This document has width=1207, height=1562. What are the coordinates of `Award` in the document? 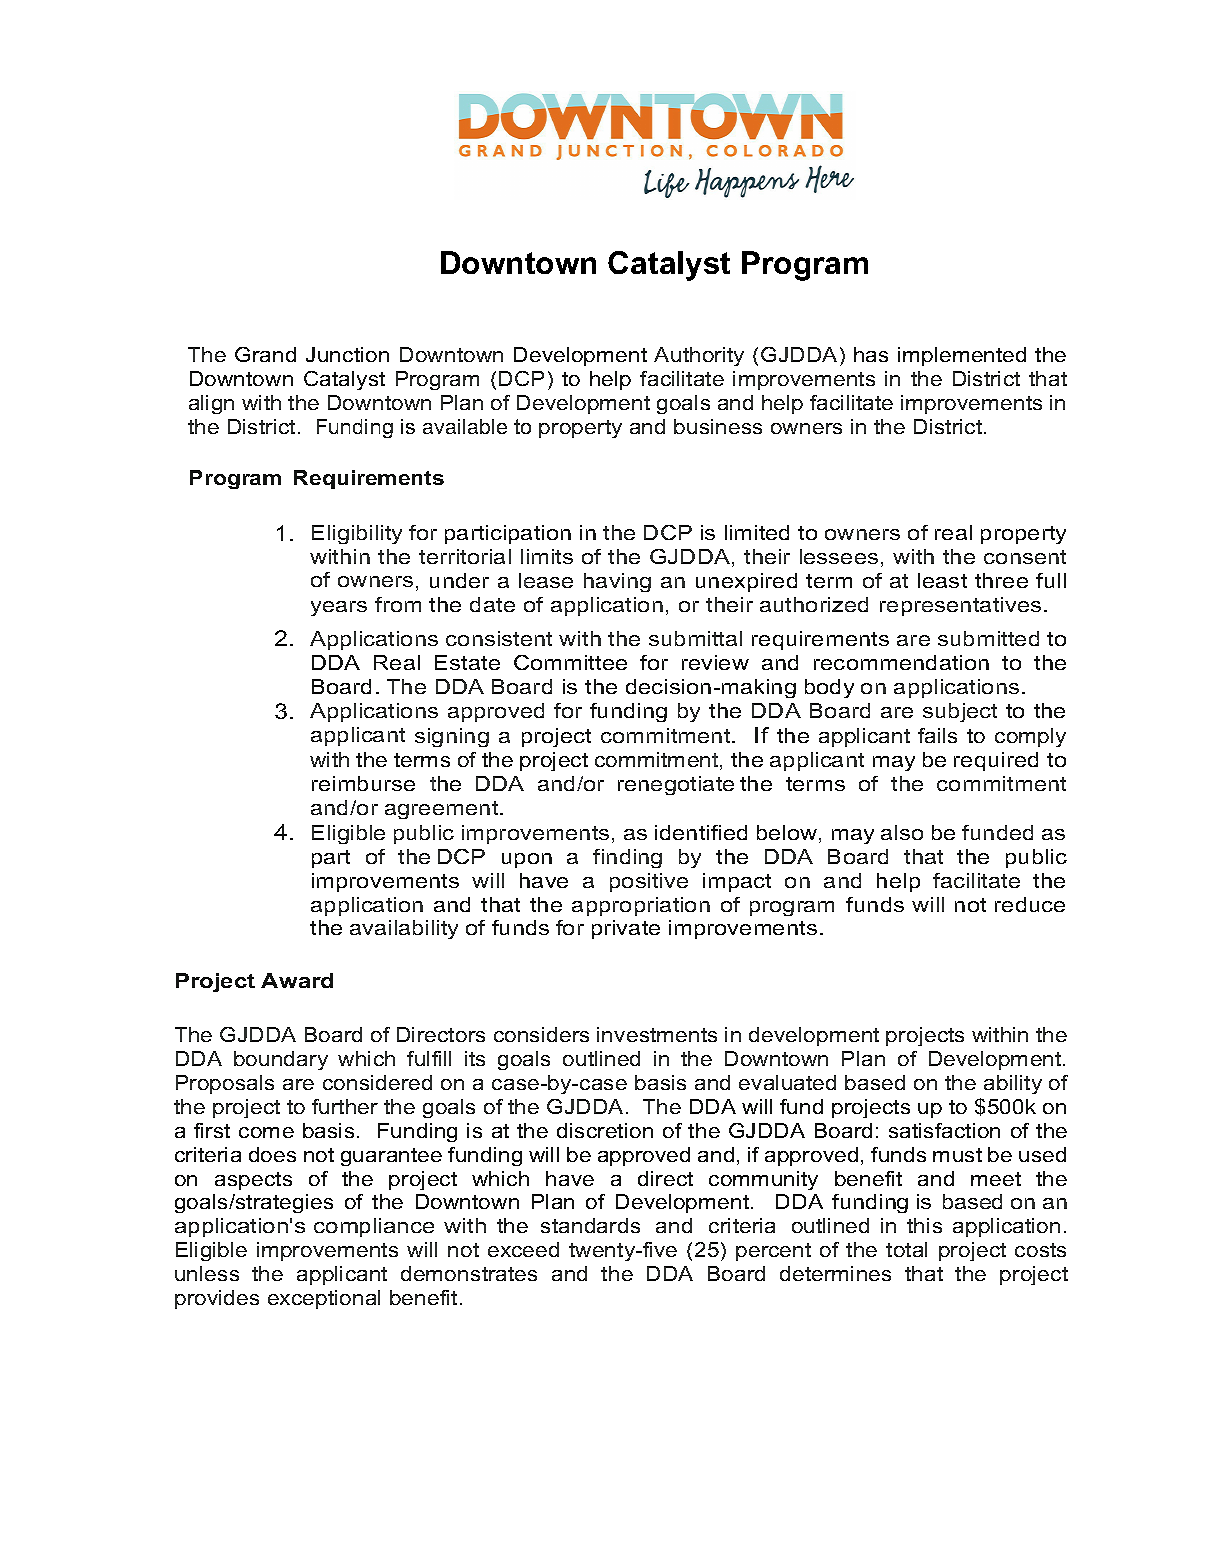 It's located at (297, 980).
